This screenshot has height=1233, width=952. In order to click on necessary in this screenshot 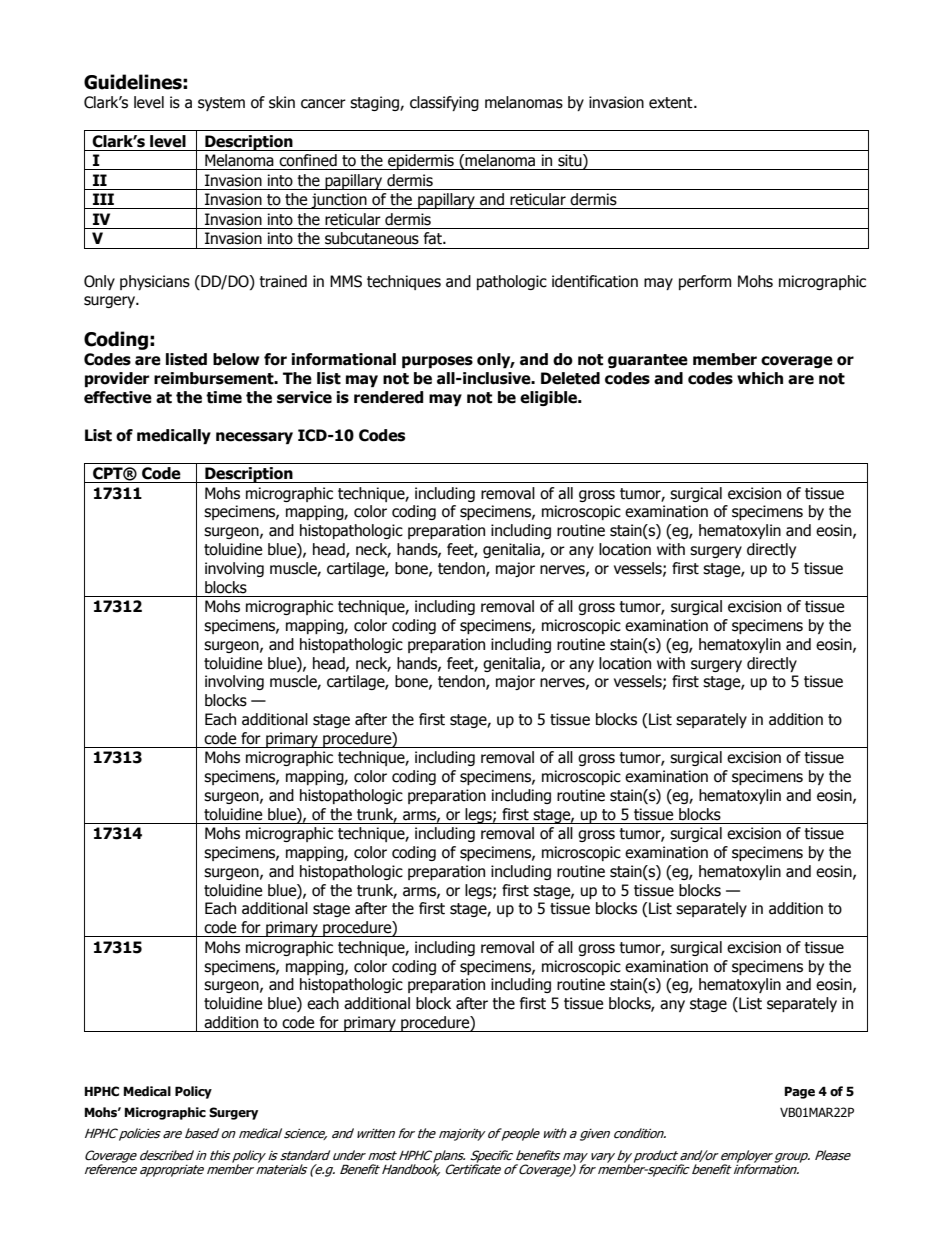, I will do `click(254, 438)`.
